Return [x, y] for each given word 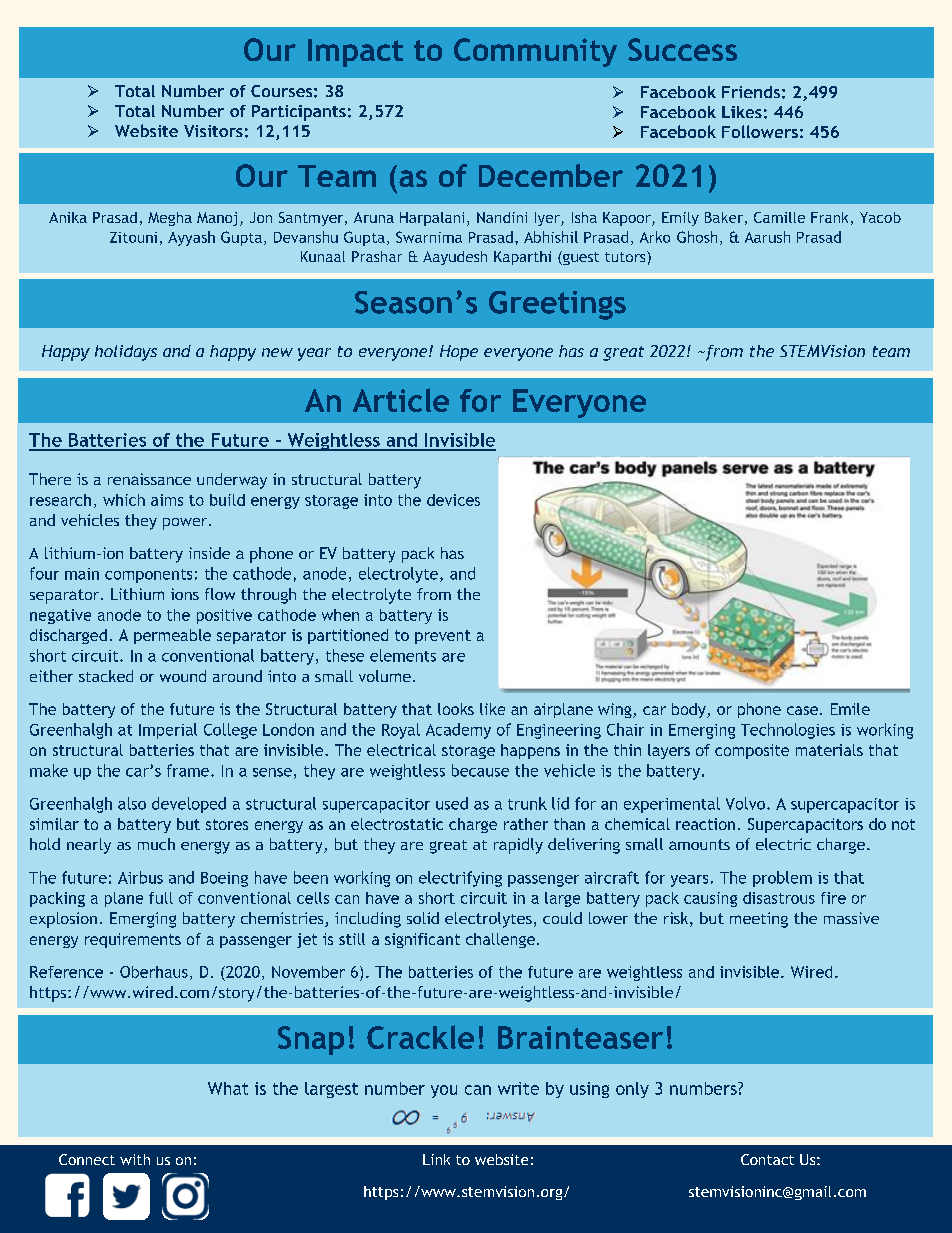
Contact [767, 1159]
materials [829, 750]
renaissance [149, 479]
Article [401, 400]
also [132, 803]
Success [682, 49]
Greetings [557, 305]
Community [535, 52]
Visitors [213, 131]
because [480, 770]
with [135, 1159]
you [444, 1091]
